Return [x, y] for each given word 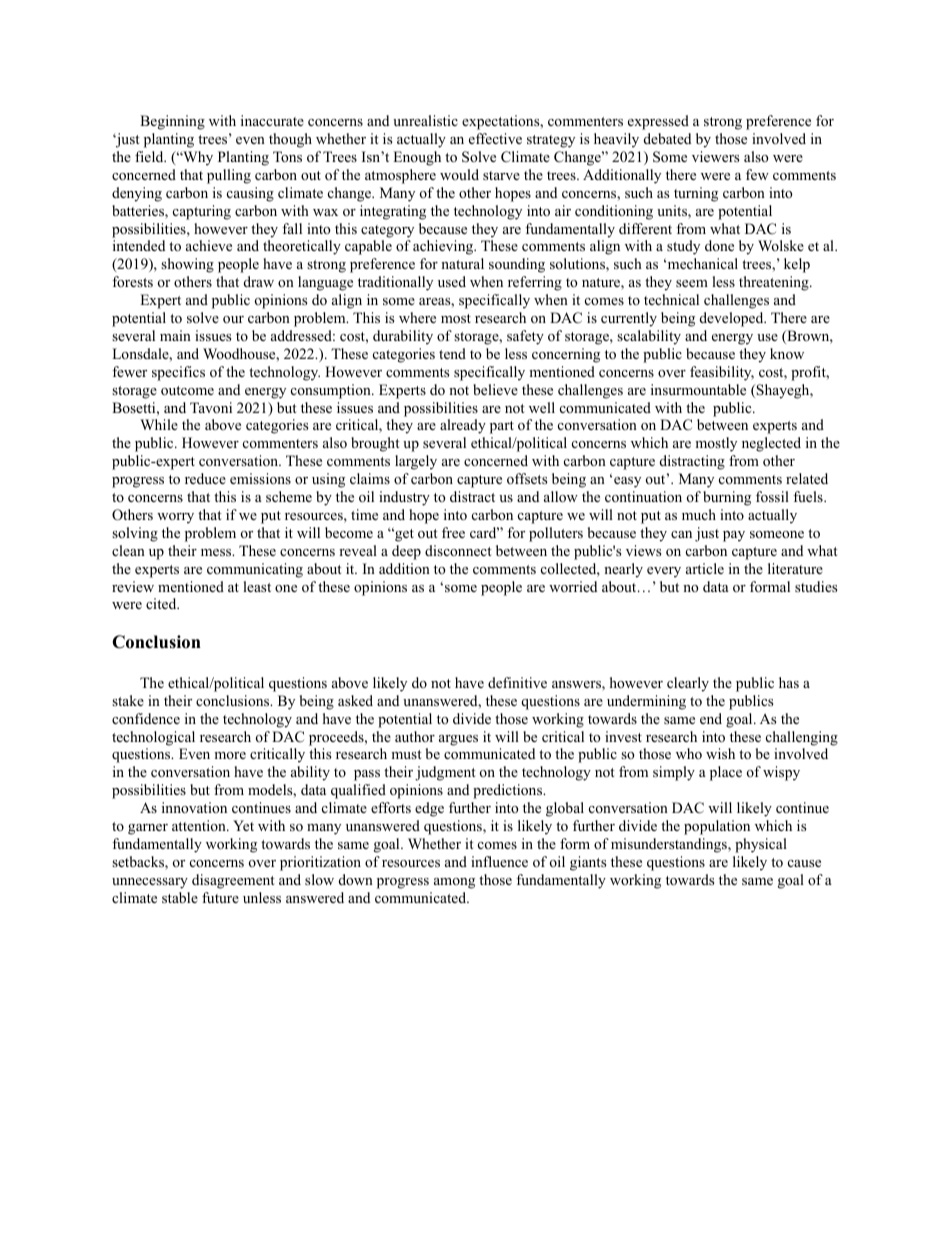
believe [495, 389]
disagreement [233, 881]
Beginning [172, 122]
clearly [688, 684]
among [454, 883]
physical [761, 845]
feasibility [722, 373]
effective [495, 138]
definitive [517, 682]
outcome [187, 391]
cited [162, 603]
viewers [715, 156]
